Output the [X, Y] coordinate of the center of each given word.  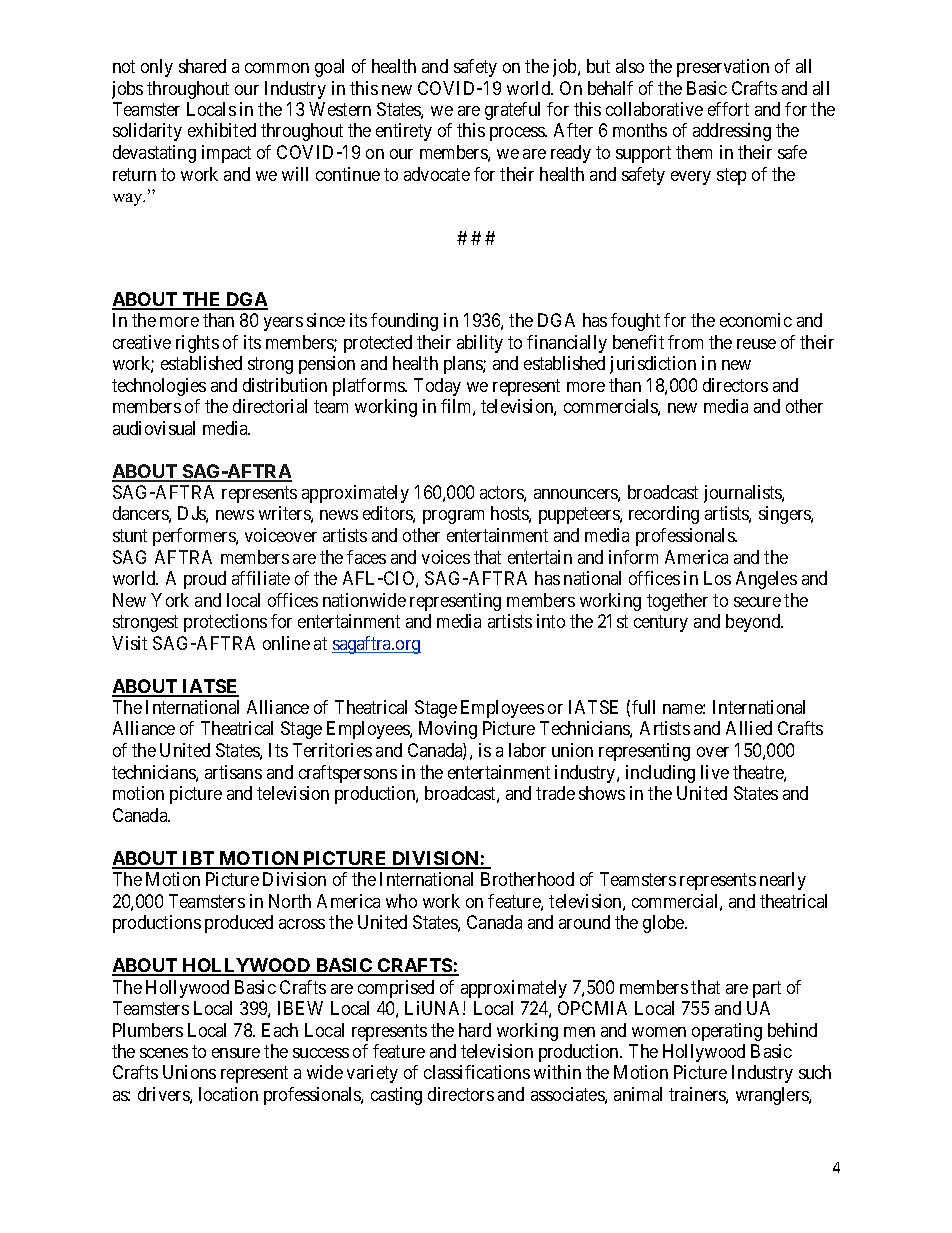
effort [728, 109]
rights [197, 344]
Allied [749, 728]
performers [195, 537]
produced [239, 924]
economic [756, 320]
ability [480, 344]
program [453, 517]
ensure [236, 1053]
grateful [512, 111]
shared [202, 66]
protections [225, 623]
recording [664, 515]
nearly [783, 881]
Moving [448, 730]
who [401, 901]
